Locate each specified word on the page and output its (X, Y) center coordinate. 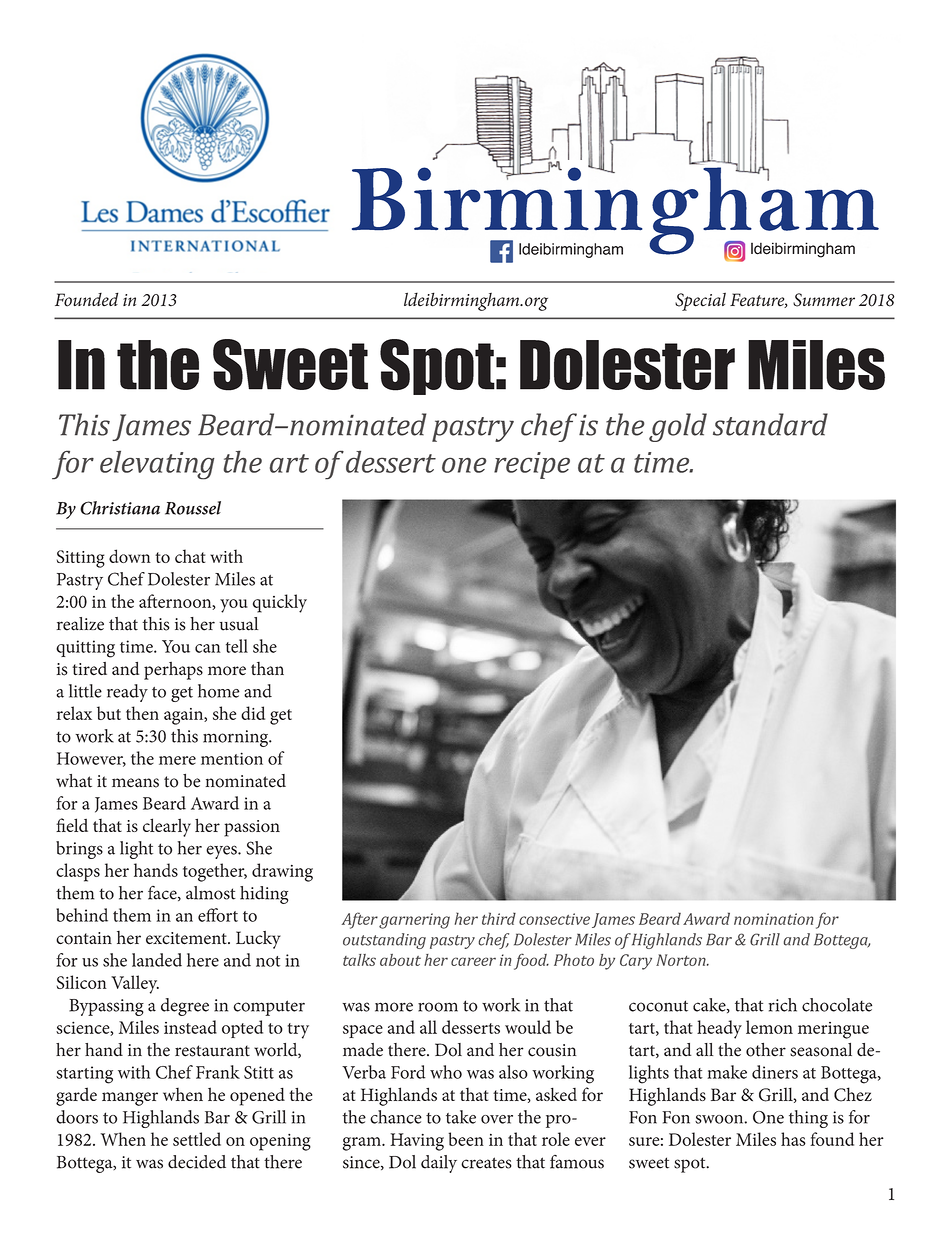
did (253, 713)
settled (197, 1139)
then (142, 713)
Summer (824, 300)
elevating (157, 465)
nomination (774, 919)
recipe (532, 465)
